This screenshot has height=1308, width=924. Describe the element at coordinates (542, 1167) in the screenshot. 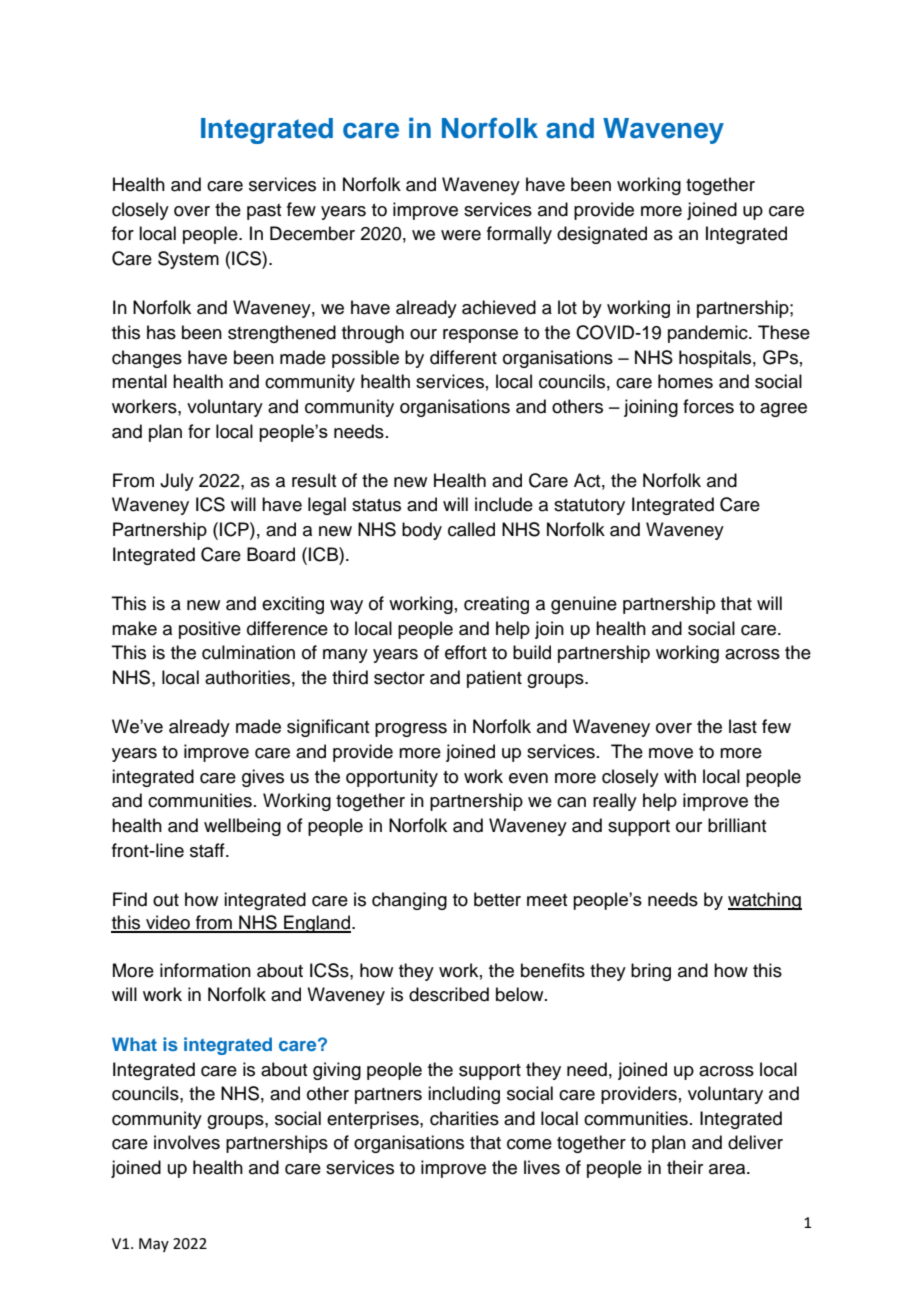

I see `lives` at that location.
